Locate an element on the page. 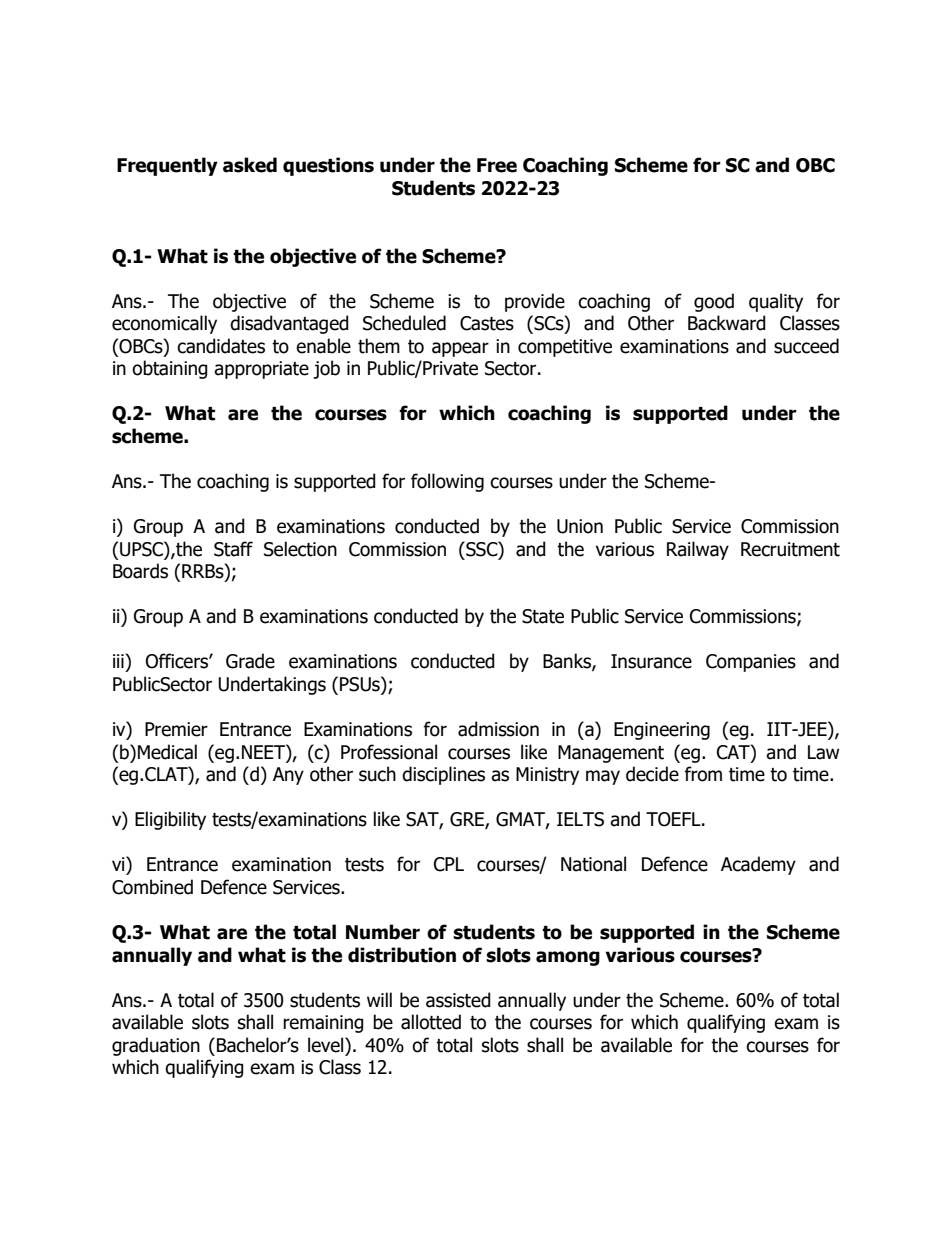  Academy is located at coordinates (758, 865).
